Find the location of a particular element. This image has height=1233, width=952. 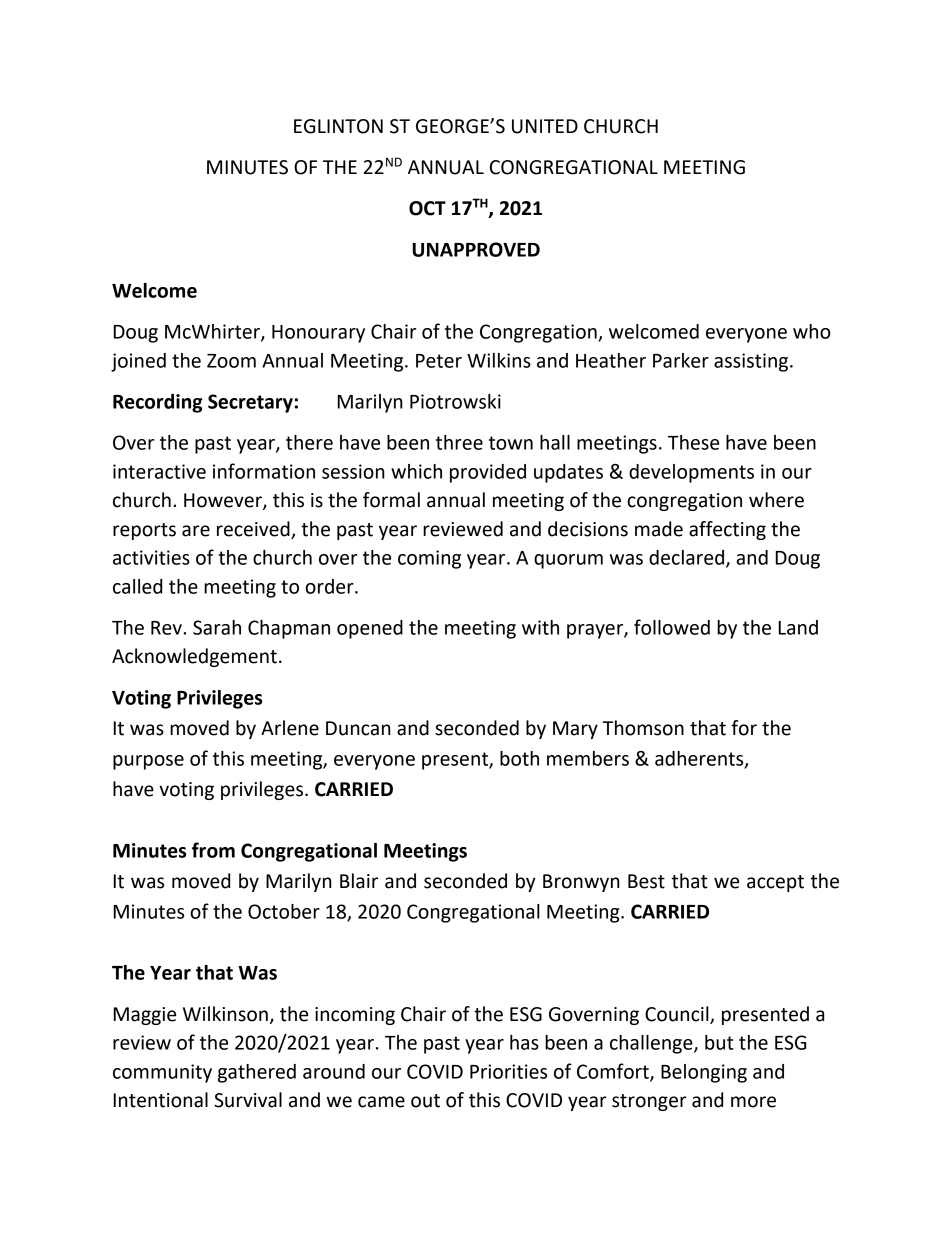

UNITED is located at coordinates (545, 126).
